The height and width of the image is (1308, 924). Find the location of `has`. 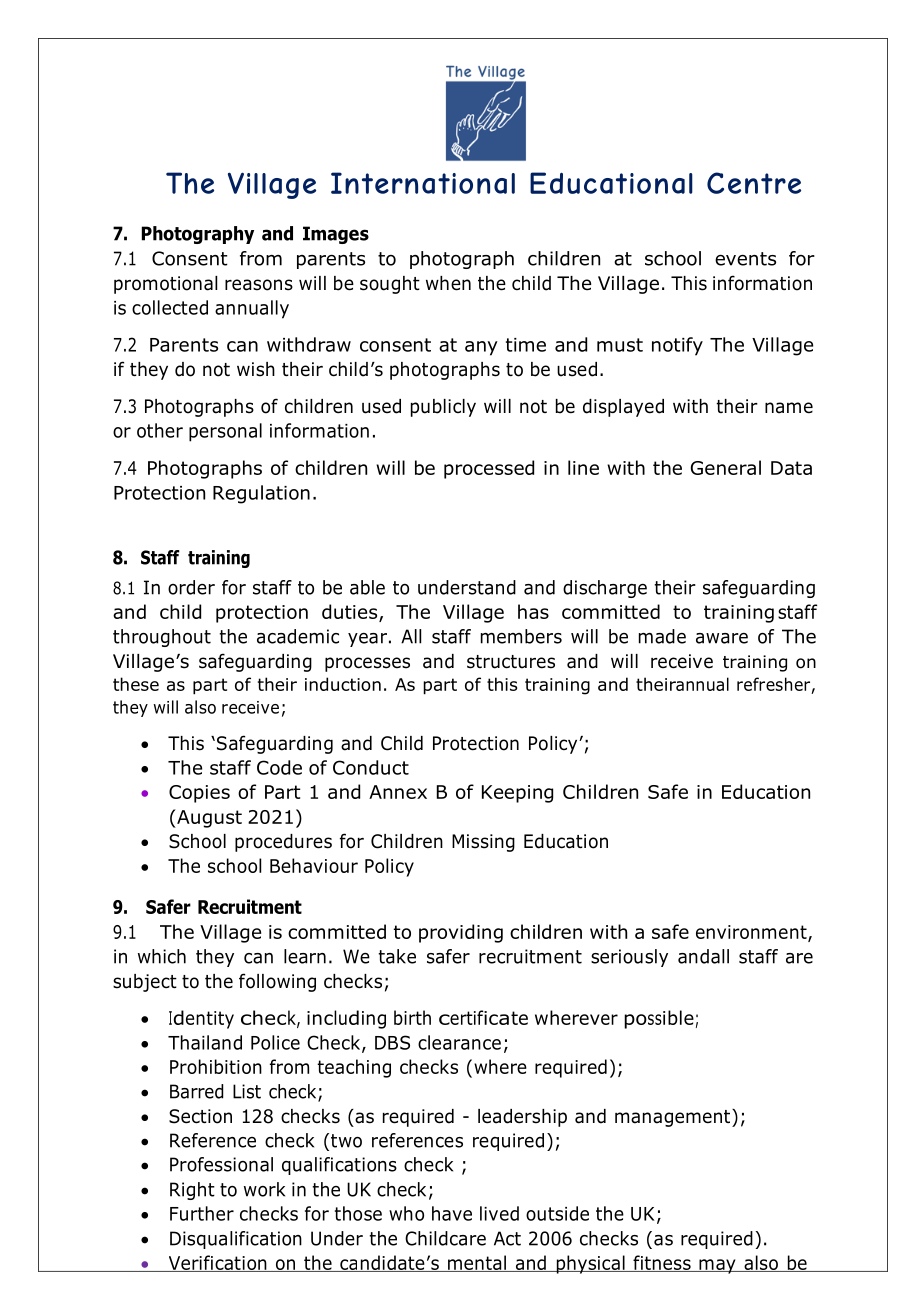

has is located at coordinates (533, 611).
